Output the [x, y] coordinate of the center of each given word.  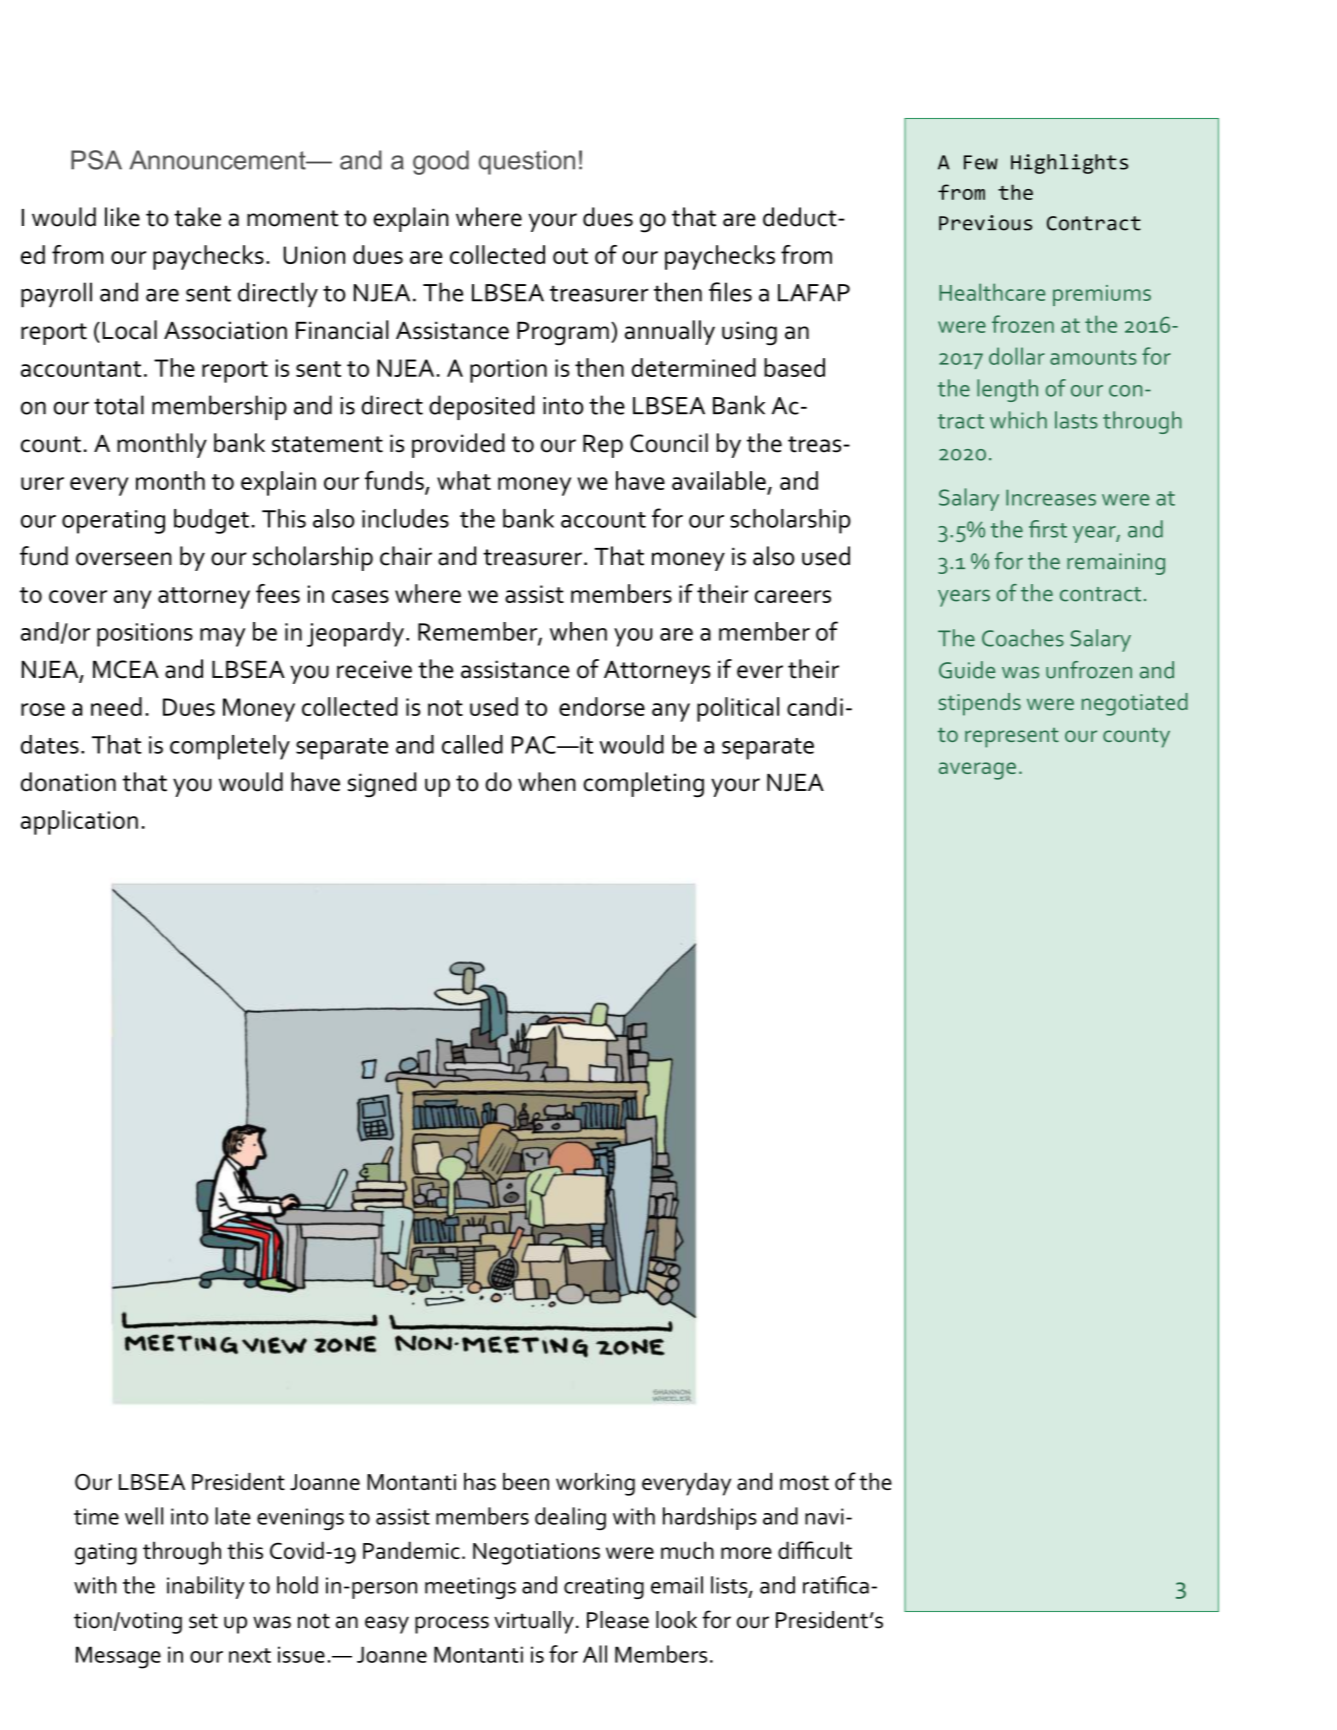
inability [206, 1587]
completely [230, 747]
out [570, 256]
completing [643, 785]
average [977, 771]
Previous [985, 223]
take [197, 217]
